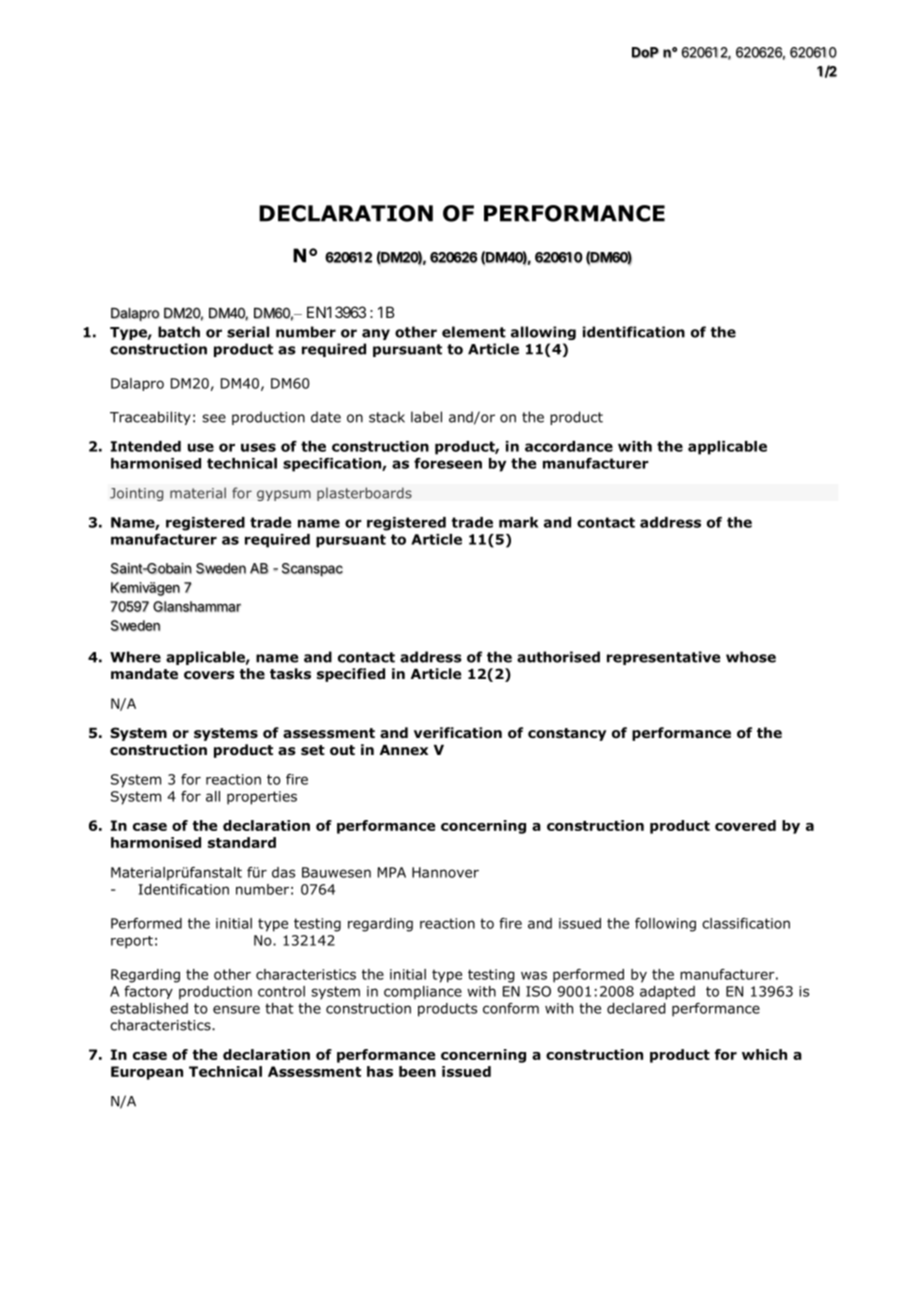 The image size is (924, 1308). What do you see at coordinates (764, 1054) in the page?
I see `which` at bounding box center [764, 1054].
